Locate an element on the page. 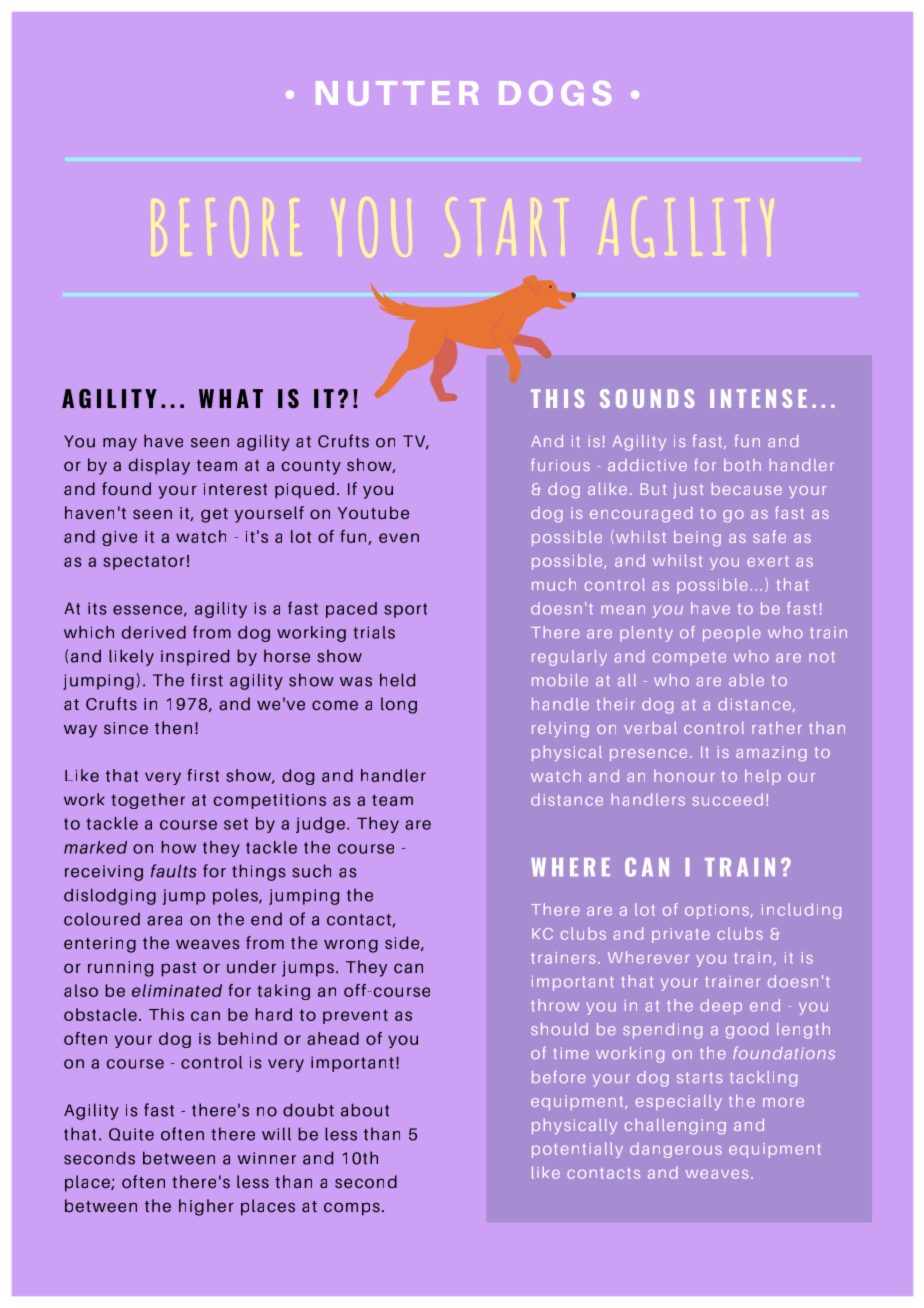 Image resolution: width=924 pixels, height=1308 pixels. DOGS is located at coordinates (555, 93).
